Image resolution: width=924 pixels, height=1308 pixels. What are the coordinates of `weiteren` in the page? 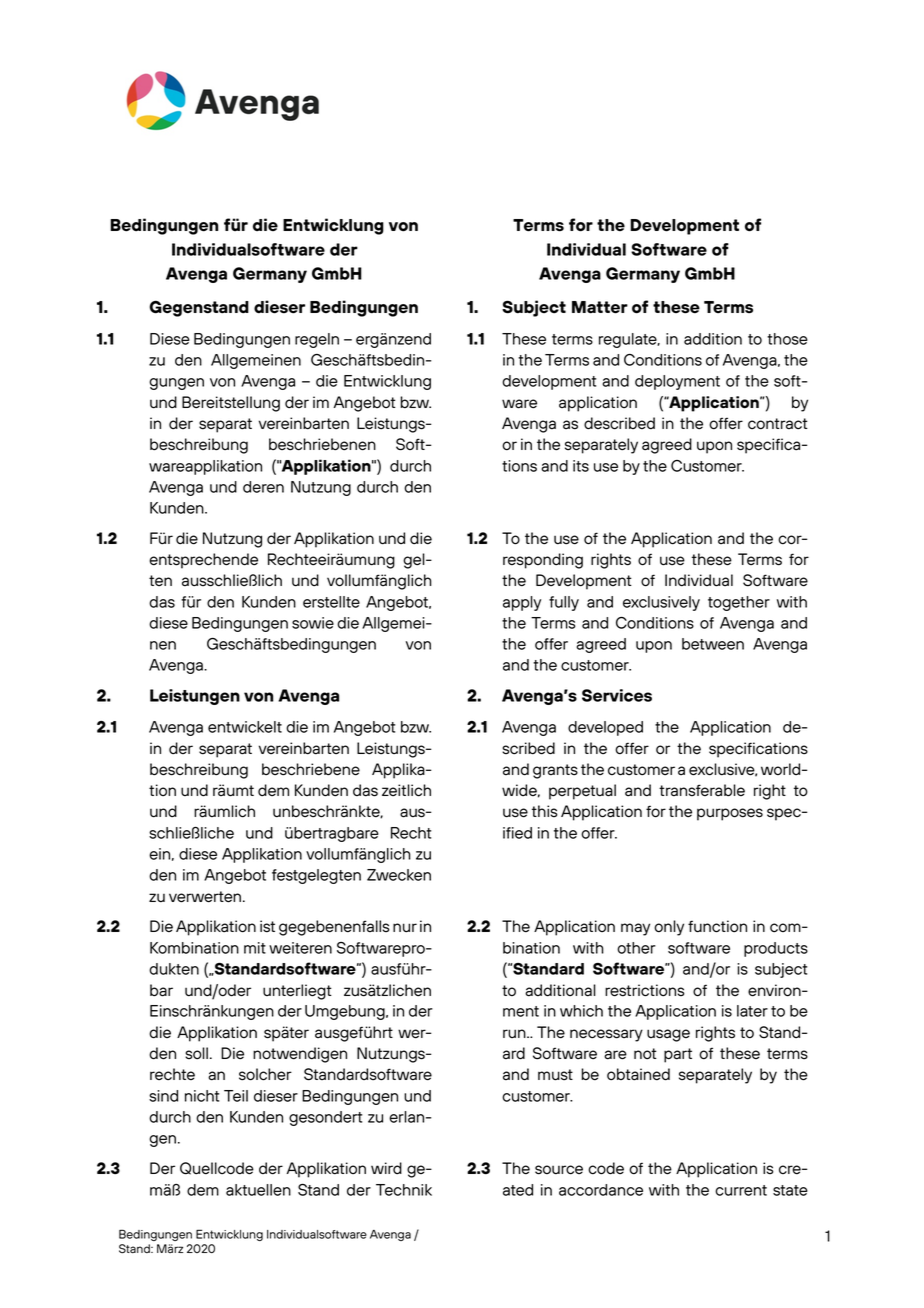 It's located at (300, 948).
